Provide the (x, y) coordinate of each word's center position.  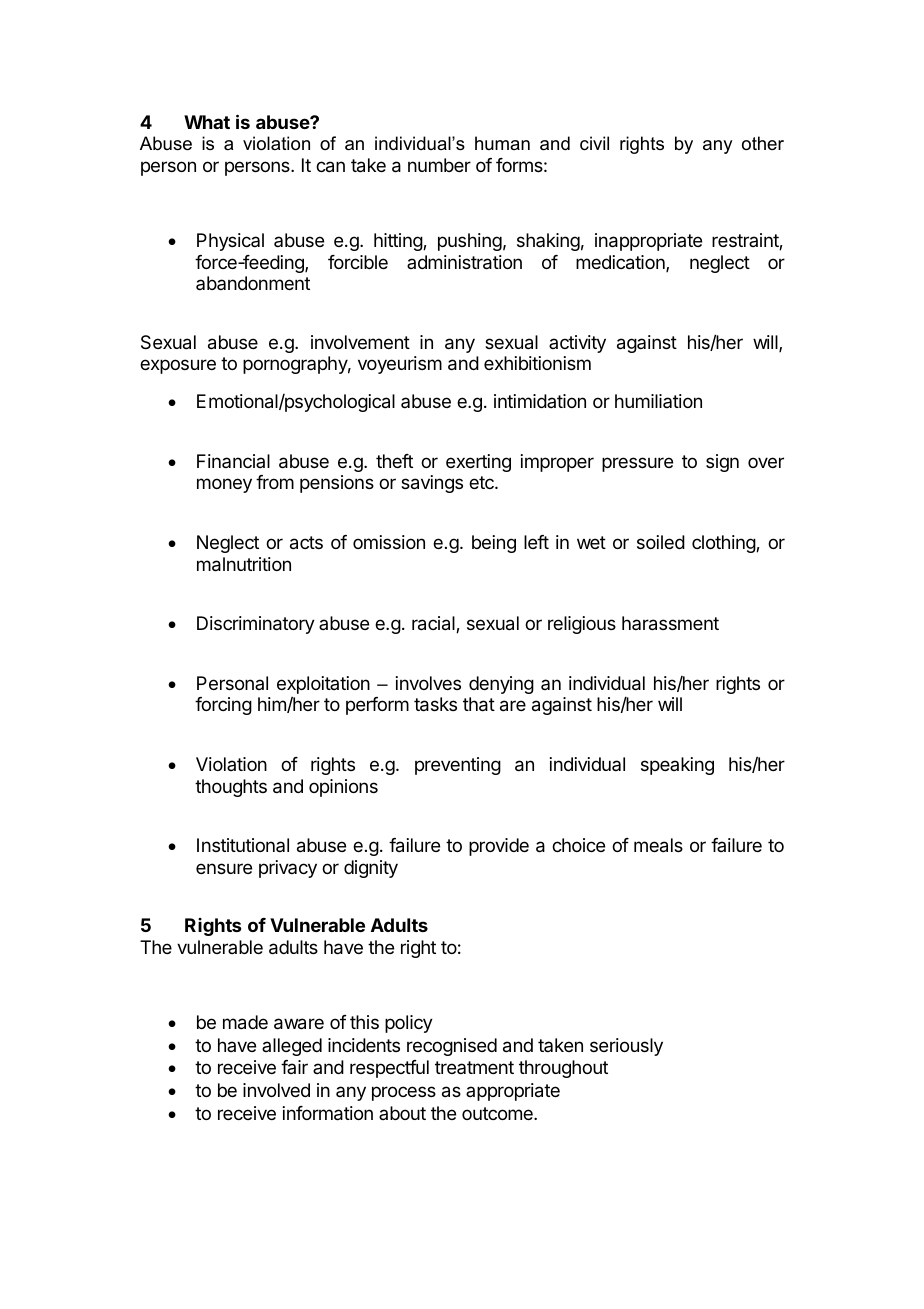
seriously (626, 1047)
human (502, 143)
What (207, 122)
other (763, 143)
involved (276, 1090)
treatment (474, 1067)
